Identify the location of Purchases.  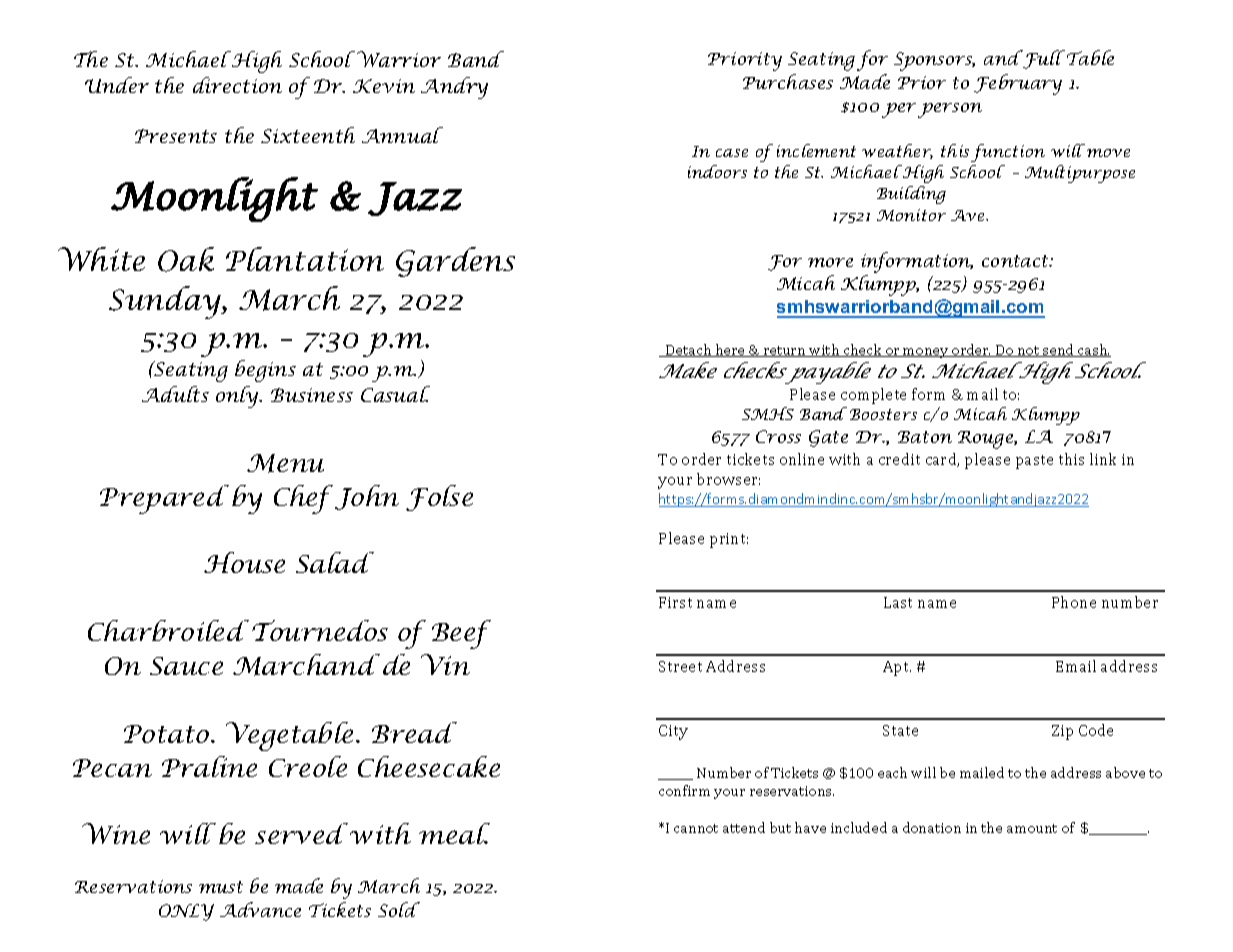
(788, 81).
